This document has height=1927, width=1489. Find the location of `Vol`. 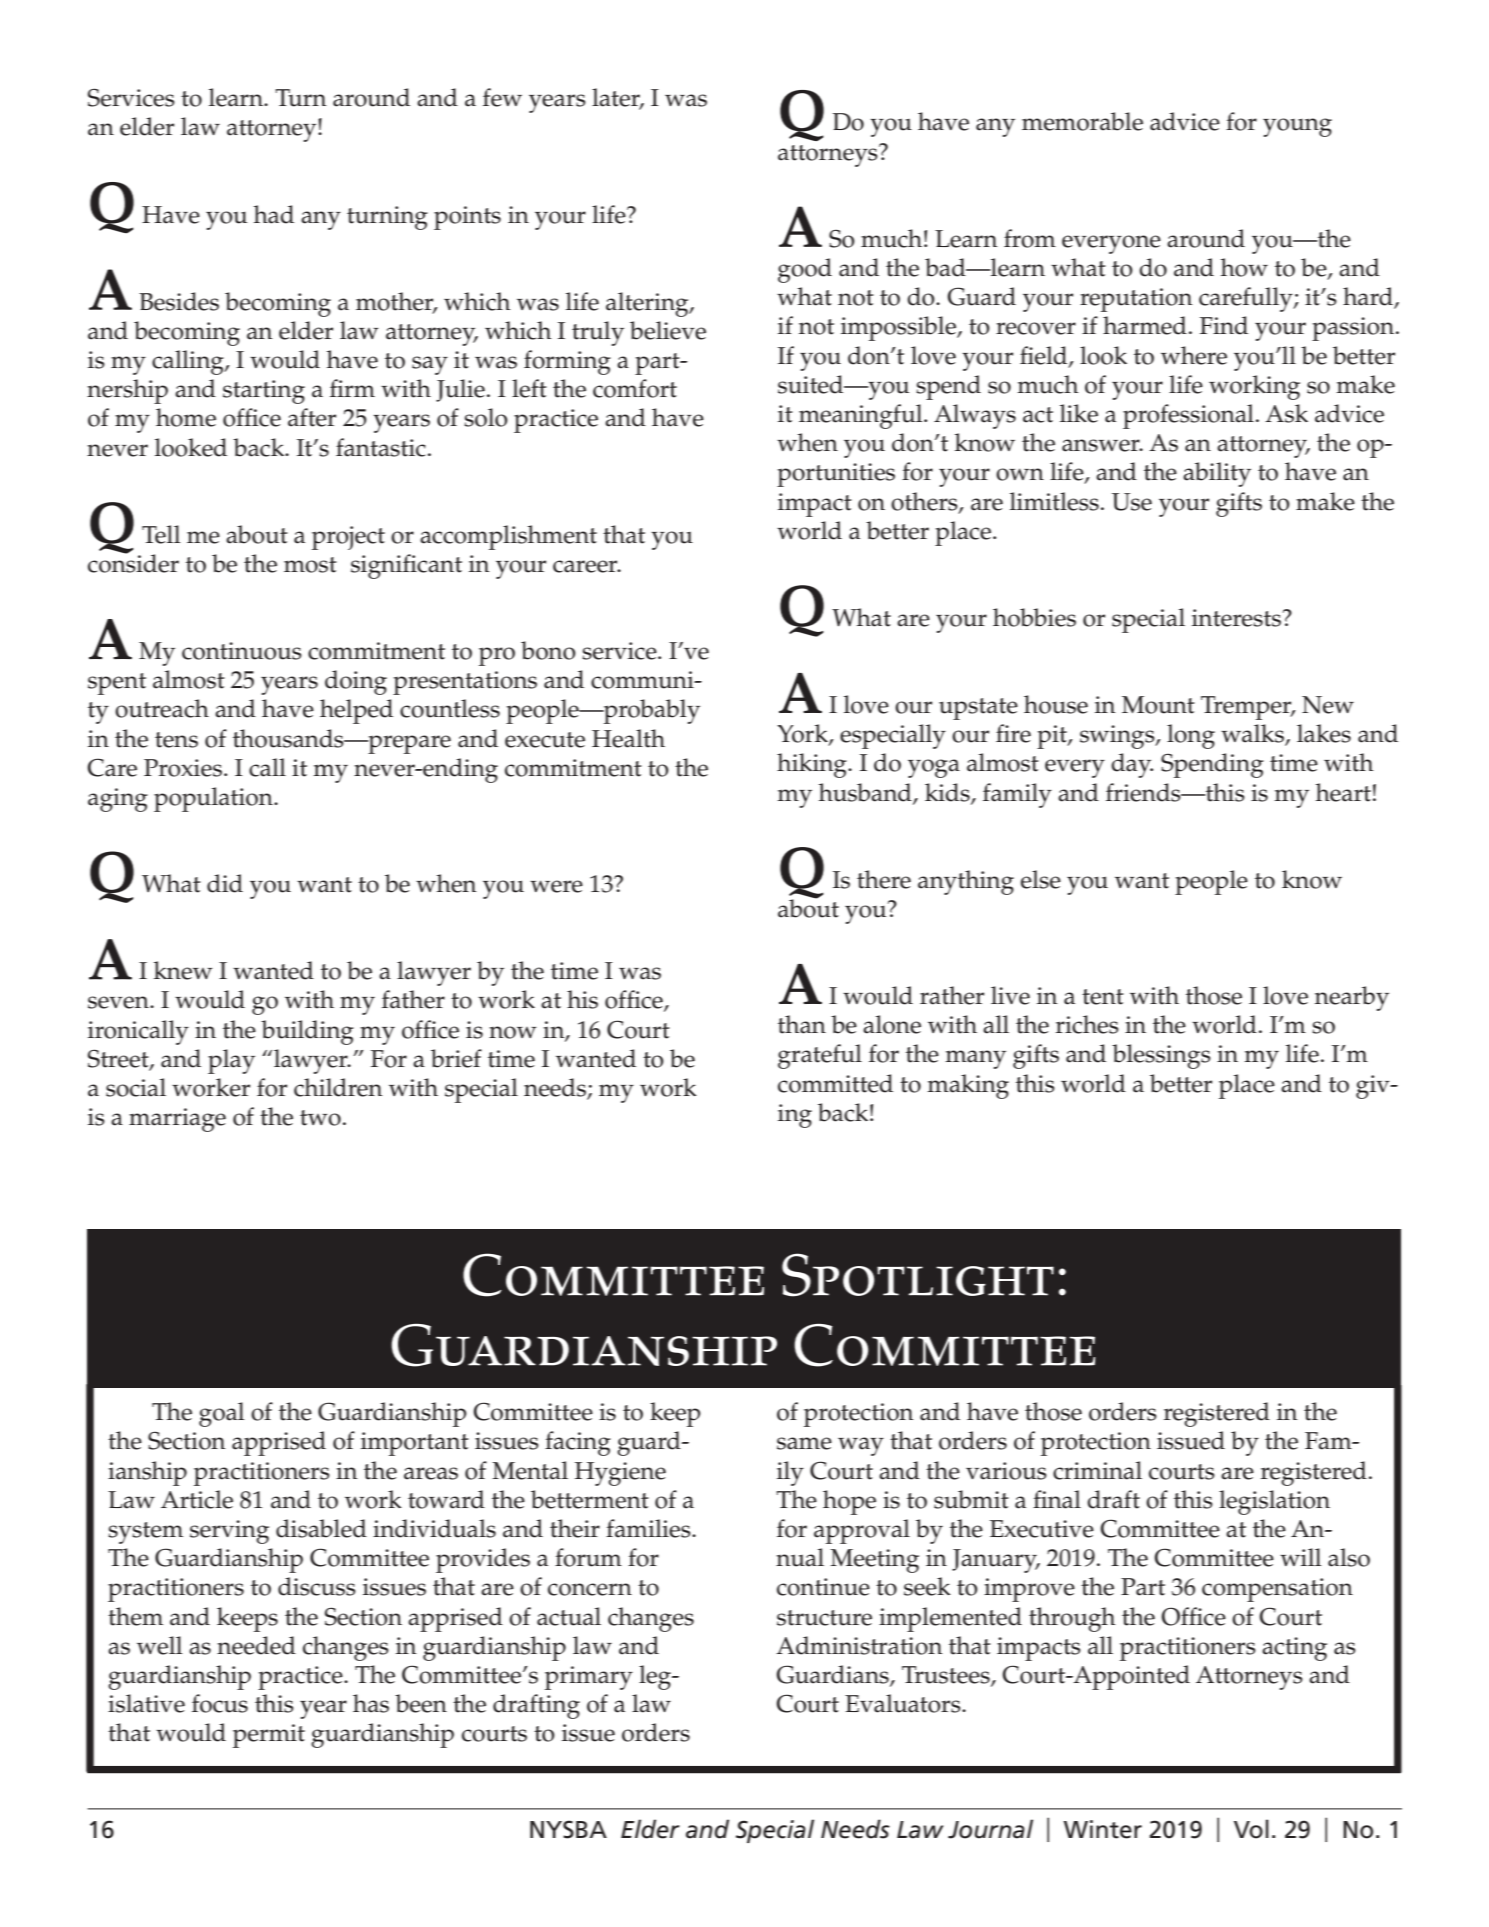

Vol is located at coordinates (1251, 1829).
